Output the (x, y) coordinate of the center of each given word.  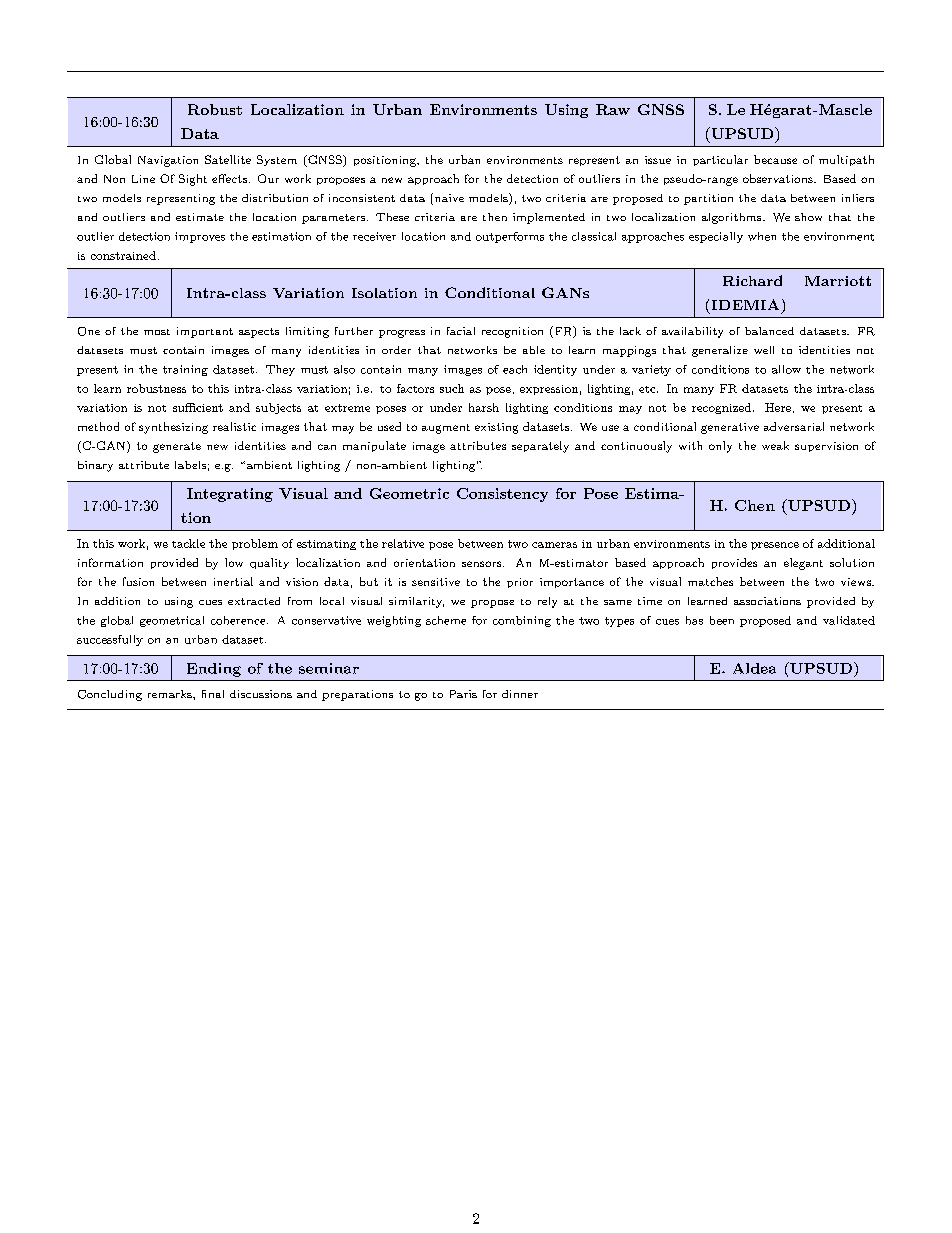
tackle (188, 543)
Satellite (228, 159)
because (775, 159)
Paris (463, 694)
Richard (752, 280)
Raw (613, 109)
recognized (723, 408)
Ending (214, 670)
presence (775, 546)
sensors (483, 564)
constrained (123, 255)
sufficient (198, 407)
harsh (484, 407)
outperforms (510, 237)
